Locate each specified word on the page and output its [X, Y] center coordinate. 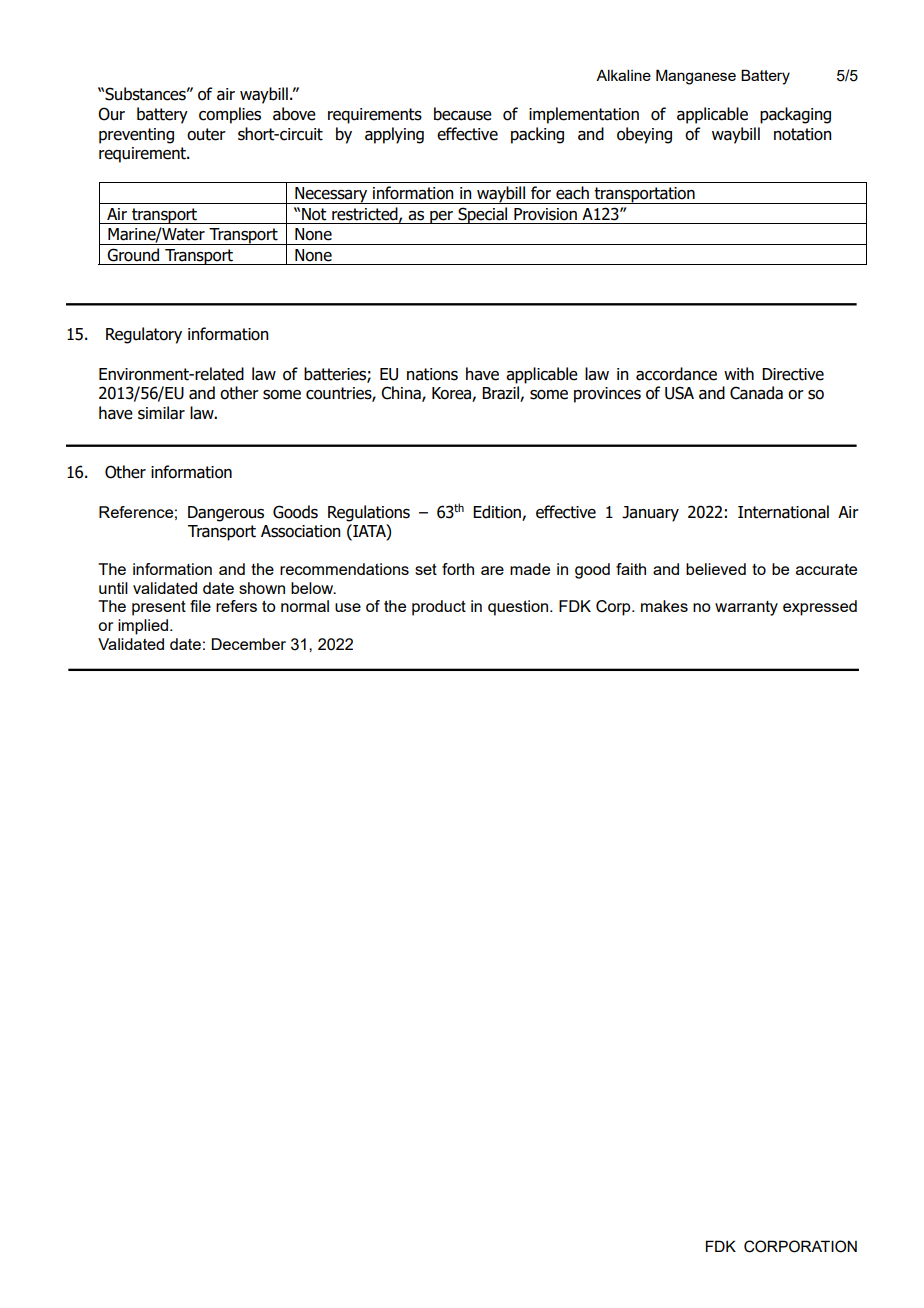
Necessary [331, 195]
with [739, 374]
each [572, 193]
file [200, 606]
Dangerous [226, 514]
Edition [497, 512]
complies [230, 115]
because [463, 114]
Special [483, 215]
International [783, 512]
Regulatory [144, 335]
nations [432, 374]
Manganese [696, 77]
